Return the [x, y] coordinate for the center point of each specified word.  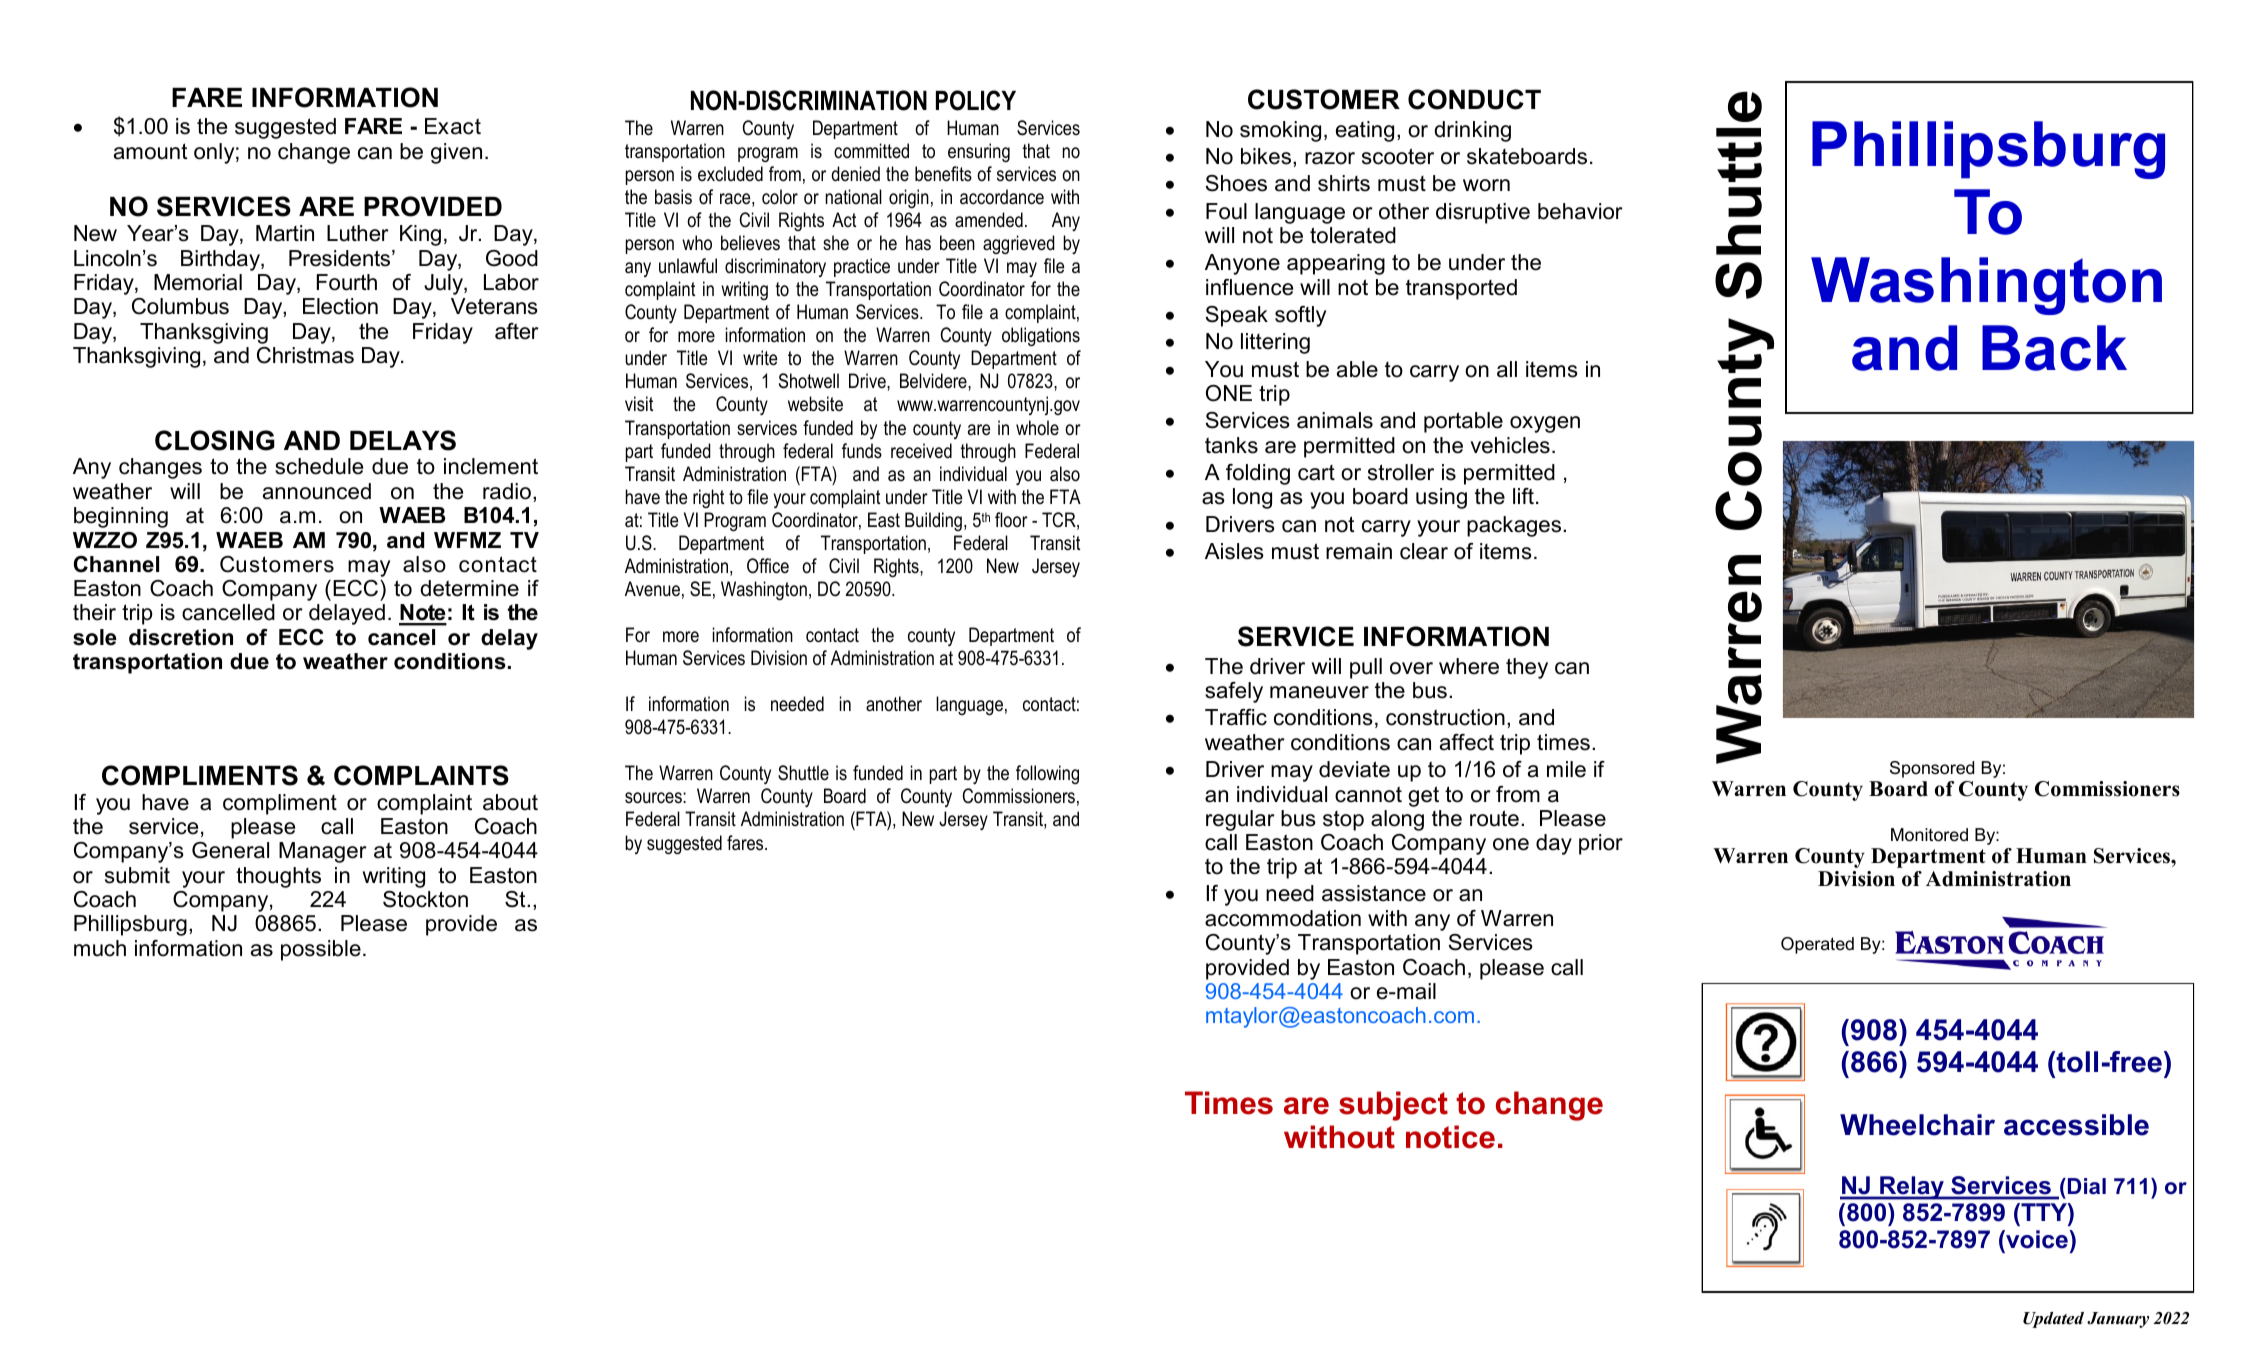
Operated [1817, 945]
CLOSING [215, 440]
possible [321, 950]
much [100, 948]
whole [1037, 428]
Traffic [1236, 717]
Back [2054, 348]
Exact [453, 126]
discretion [181, 637]
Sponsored [1932, 769]
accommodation [1283, 918]
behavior [1580, 211]
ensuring [979, 152]
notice [1450, 1137]
